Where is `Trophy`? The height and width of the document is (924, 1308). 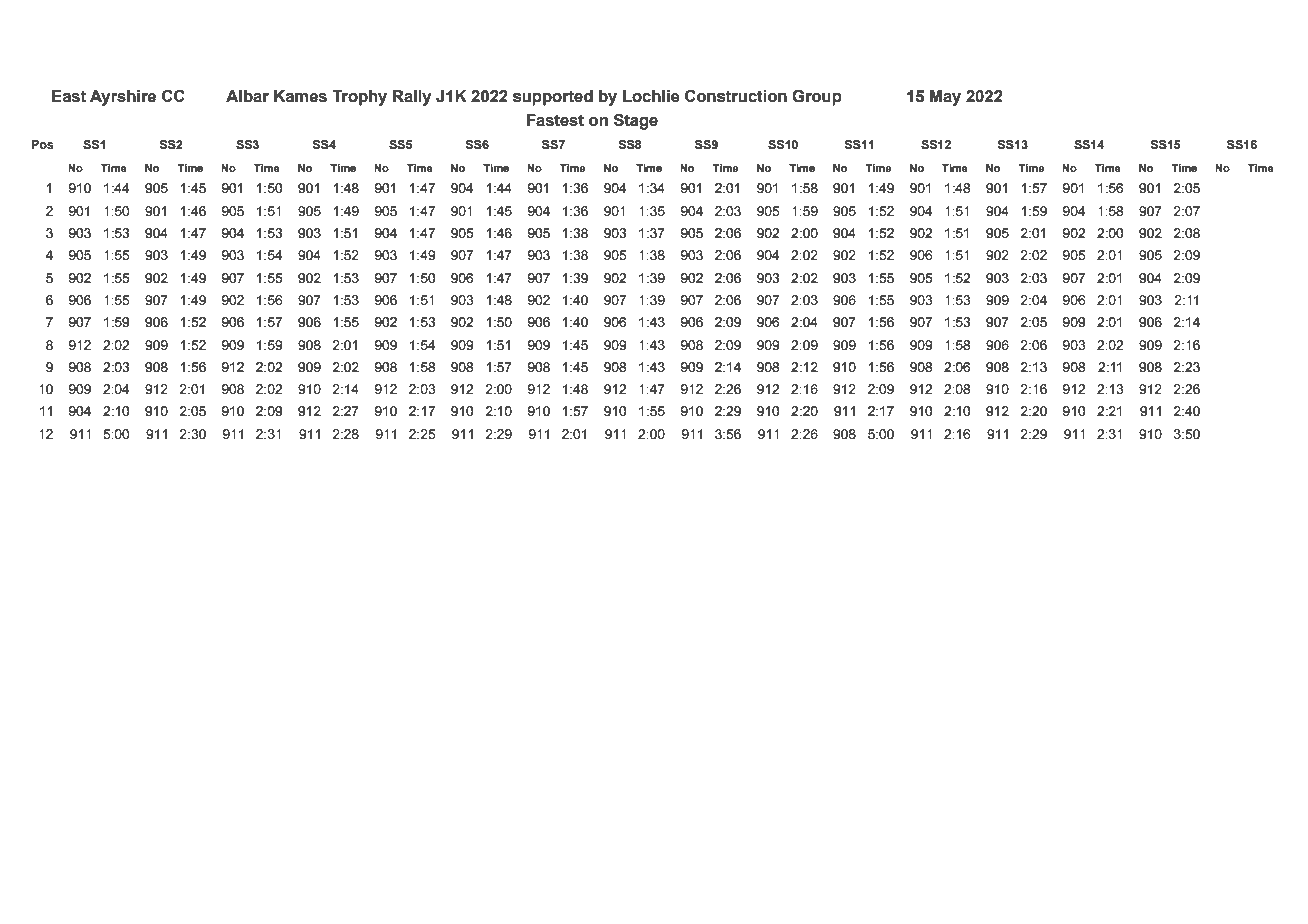 Trophy is located at coordinates (359, 98).
